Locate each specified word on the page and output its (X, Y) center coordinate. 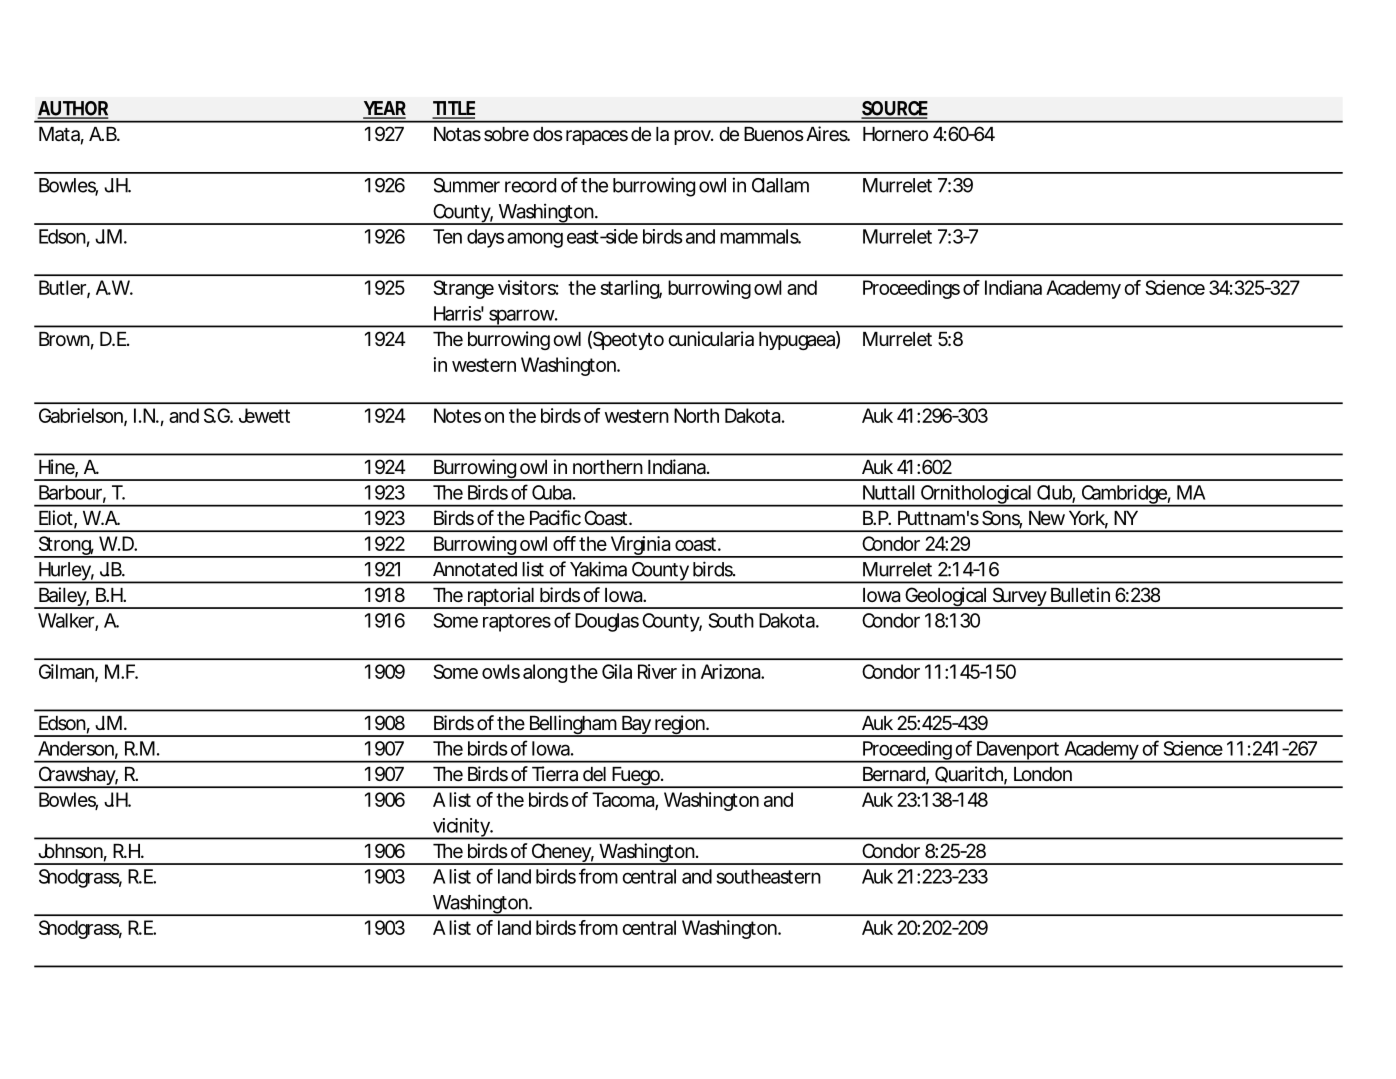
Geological (945, 598)
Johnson (70, 851)
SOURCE (894, 109)
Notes (457, 415)
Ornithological (975, 496)
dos (548, 134)
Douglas (607, 622)
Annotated (475, 569)
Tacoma (624, 800)
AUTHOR (72, 109)
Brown (64, 339)
